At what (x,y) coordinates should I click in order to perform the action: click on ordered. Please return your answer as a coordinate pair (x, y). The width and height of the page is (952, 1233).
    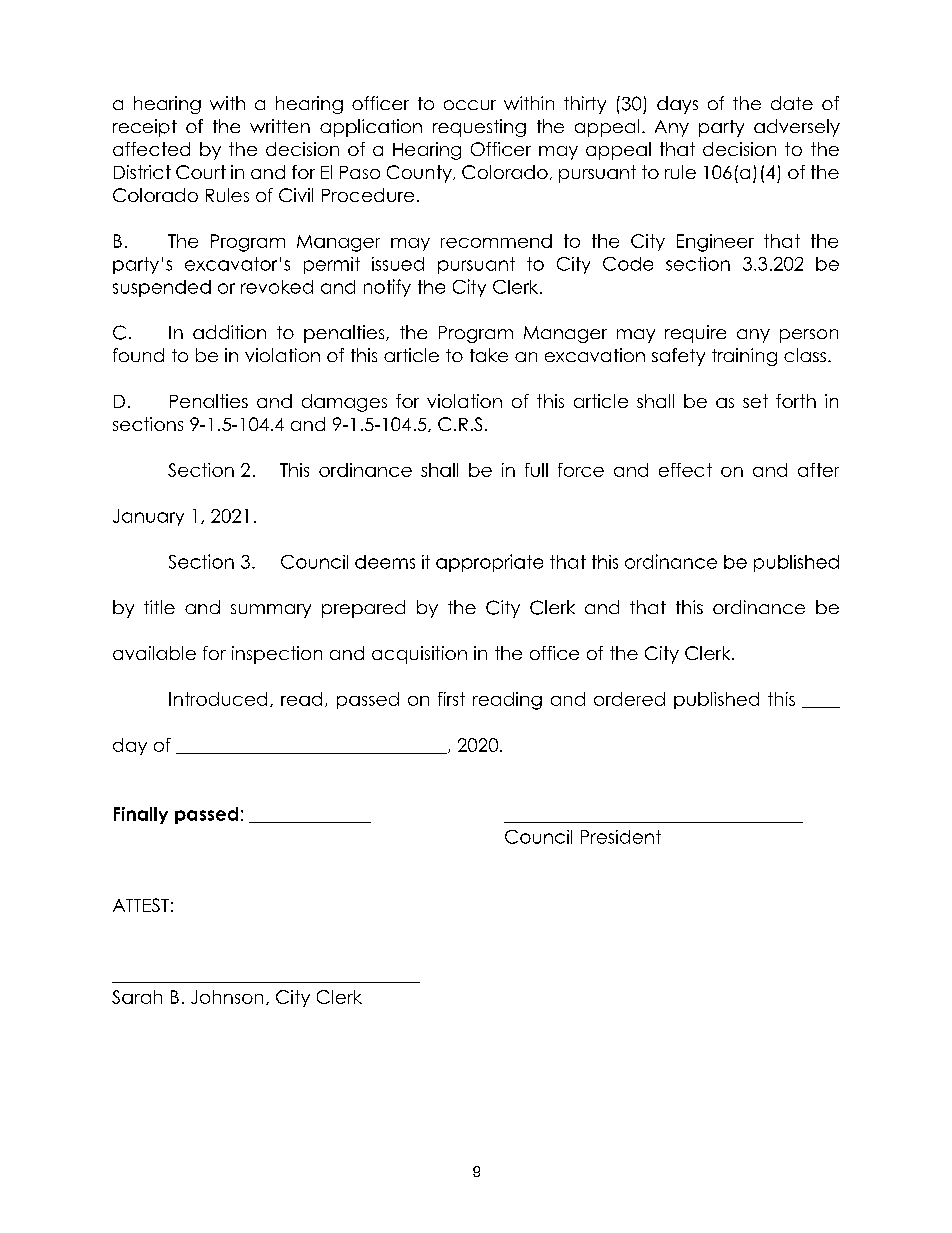
    Looking at the image, I should click on (629, 699).
